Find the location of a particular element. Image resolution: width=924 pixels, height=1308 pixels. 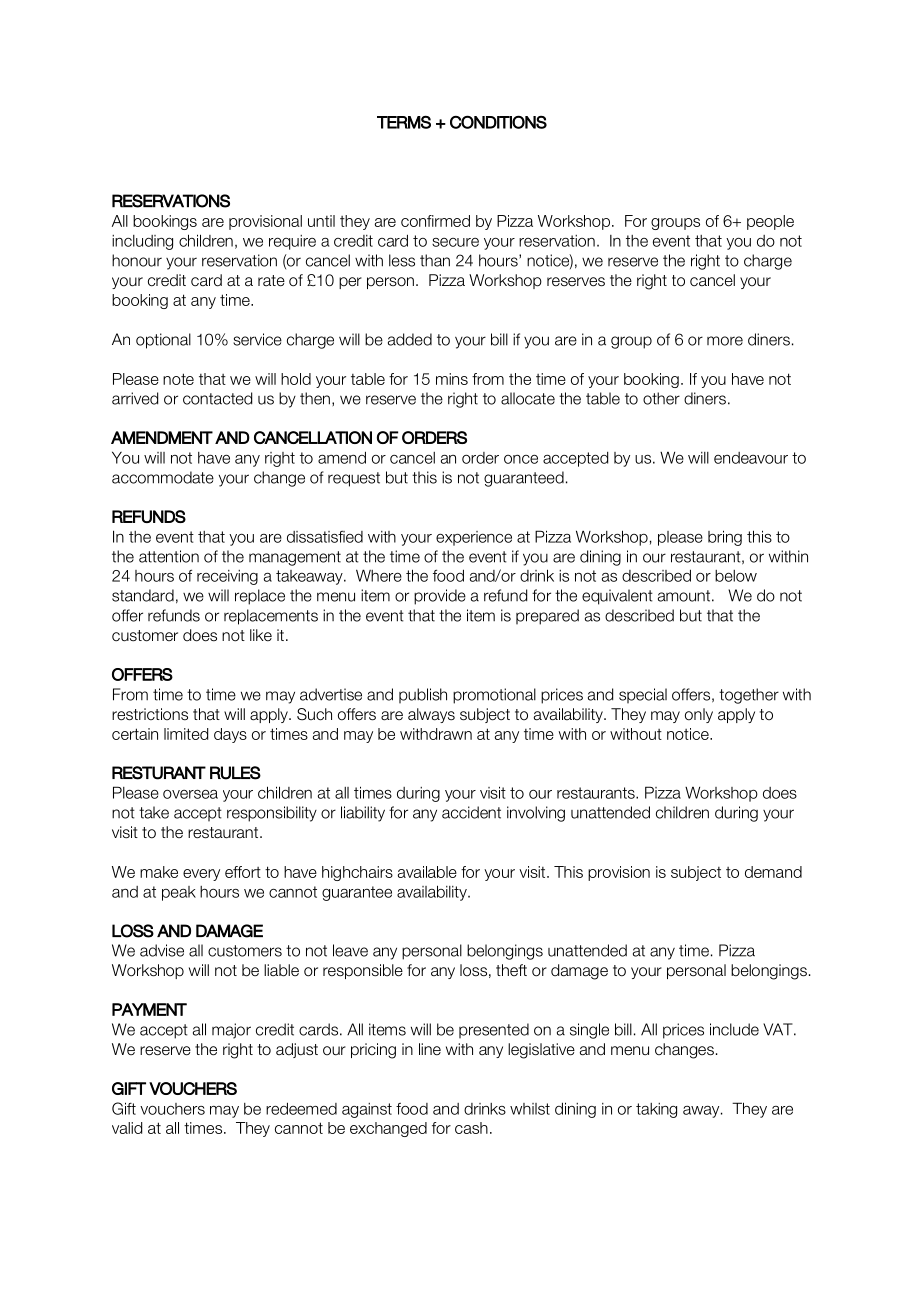

contacted is located at coordinates (217, 398).
